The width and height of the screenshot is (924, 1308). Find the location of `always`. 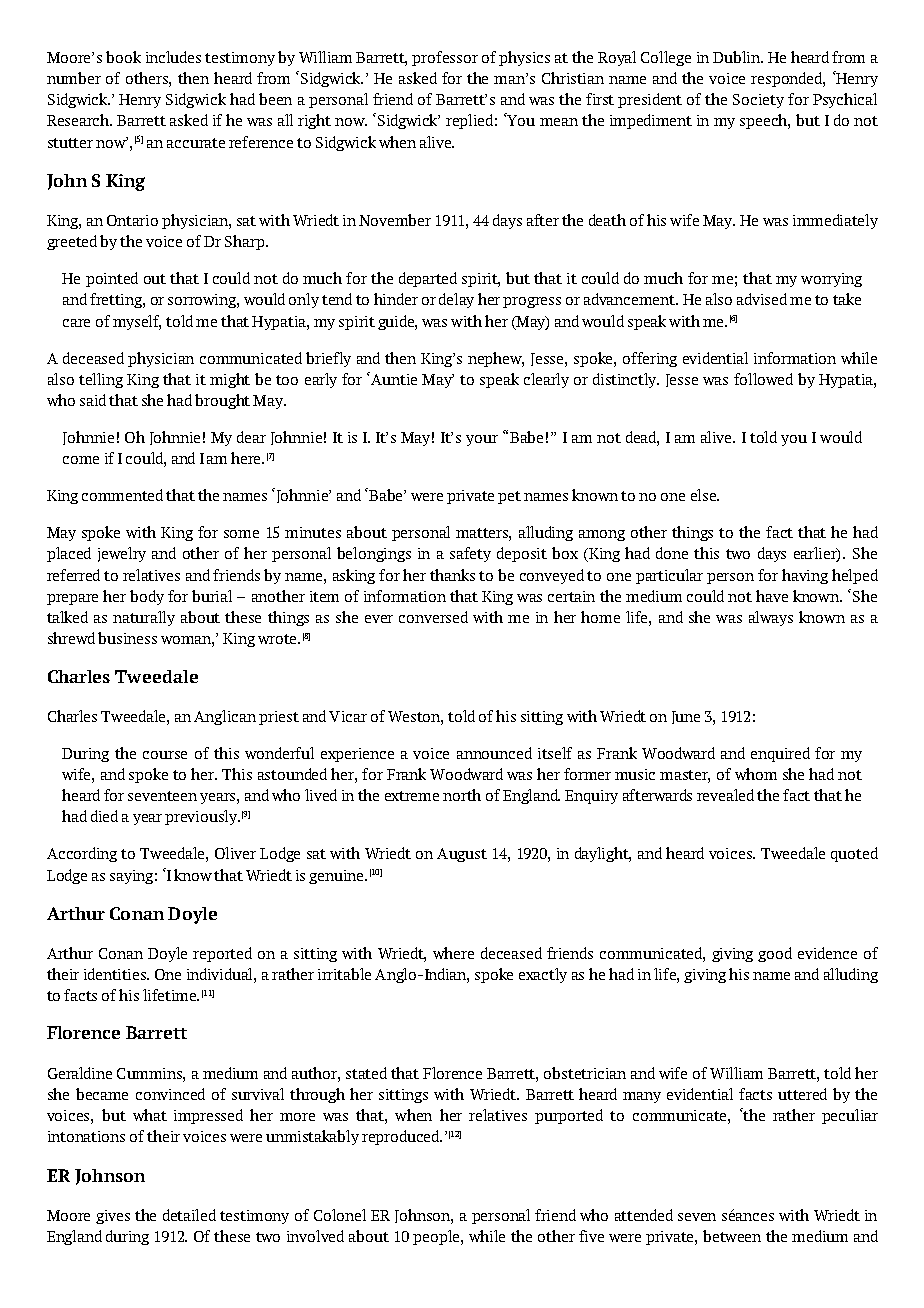

always is located at coordinates (771, 618).
